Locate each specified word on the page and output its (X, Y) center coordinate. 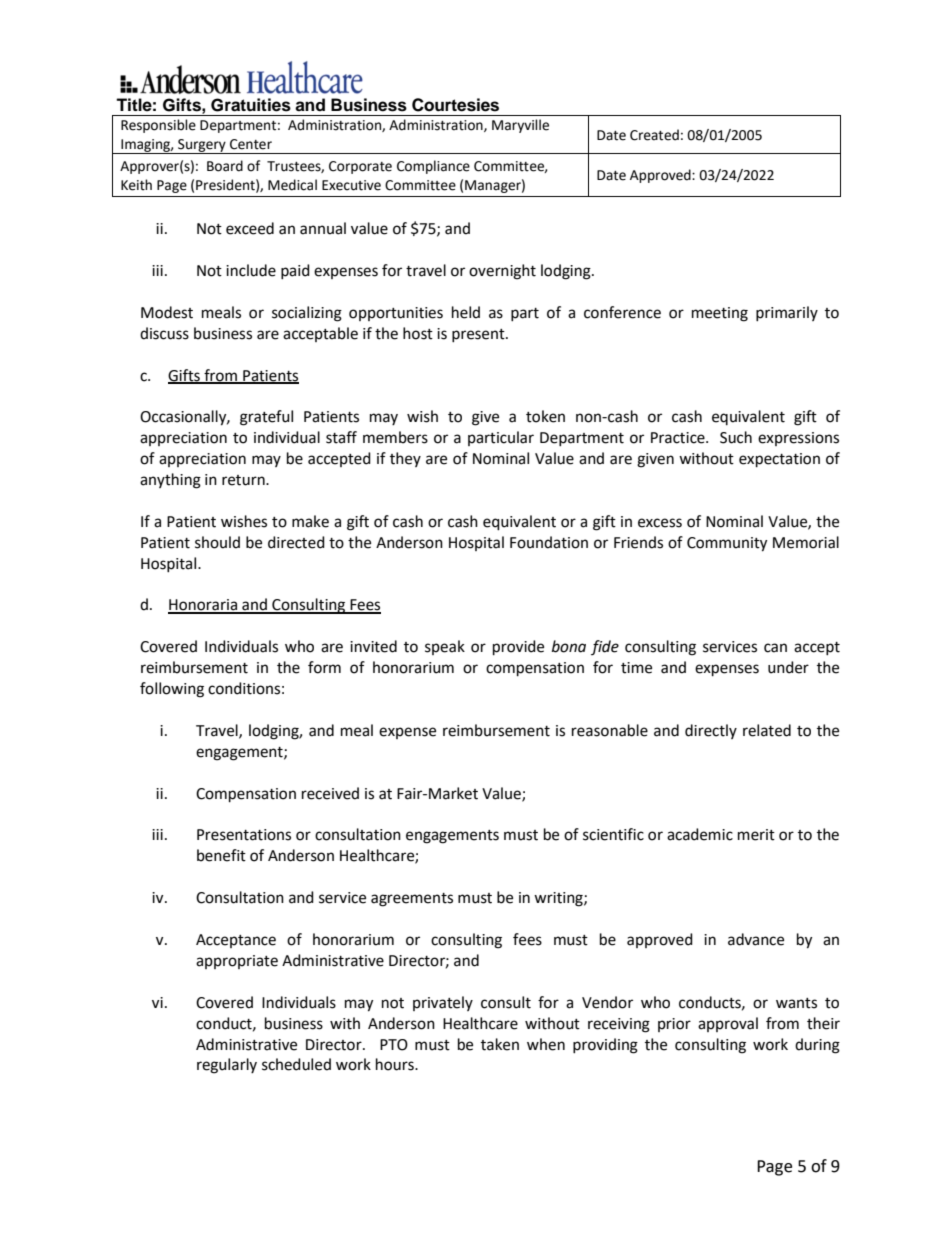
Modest (167, 312)
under (788, 667)
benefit (221, 855)
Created (654, 135)
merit (756, 835)
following (172, 690)
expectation (779, 460)
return (244, 480)
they (405, 459)
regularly (227, 1066)
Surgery (202, 146)
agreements (412, 900)
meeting (720, 314)
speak (445, 647)
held (466, 312)
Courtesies (455, 105)
